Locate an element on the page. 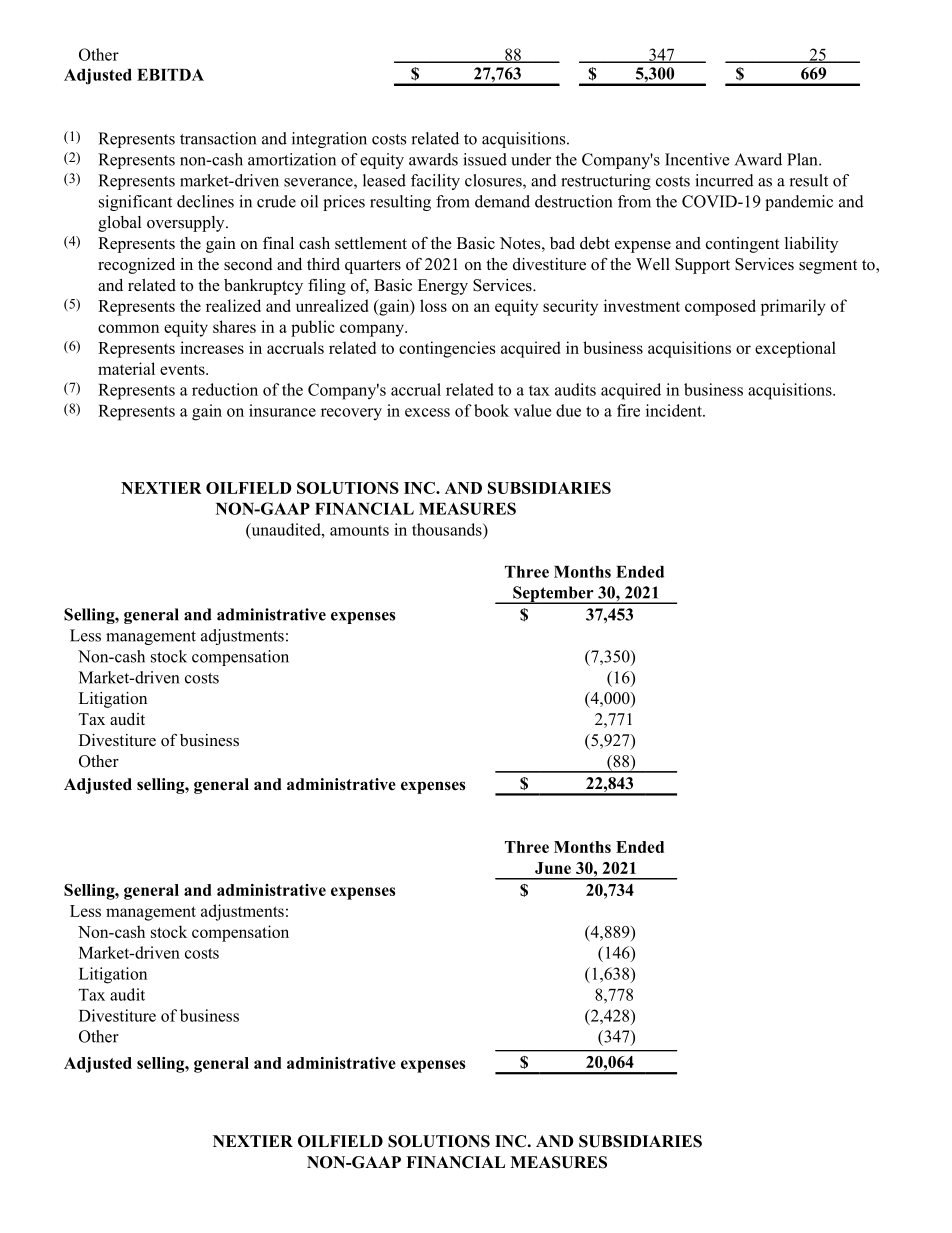 This page has width=952, height=1233. June is located at coordinates (553, 868).
